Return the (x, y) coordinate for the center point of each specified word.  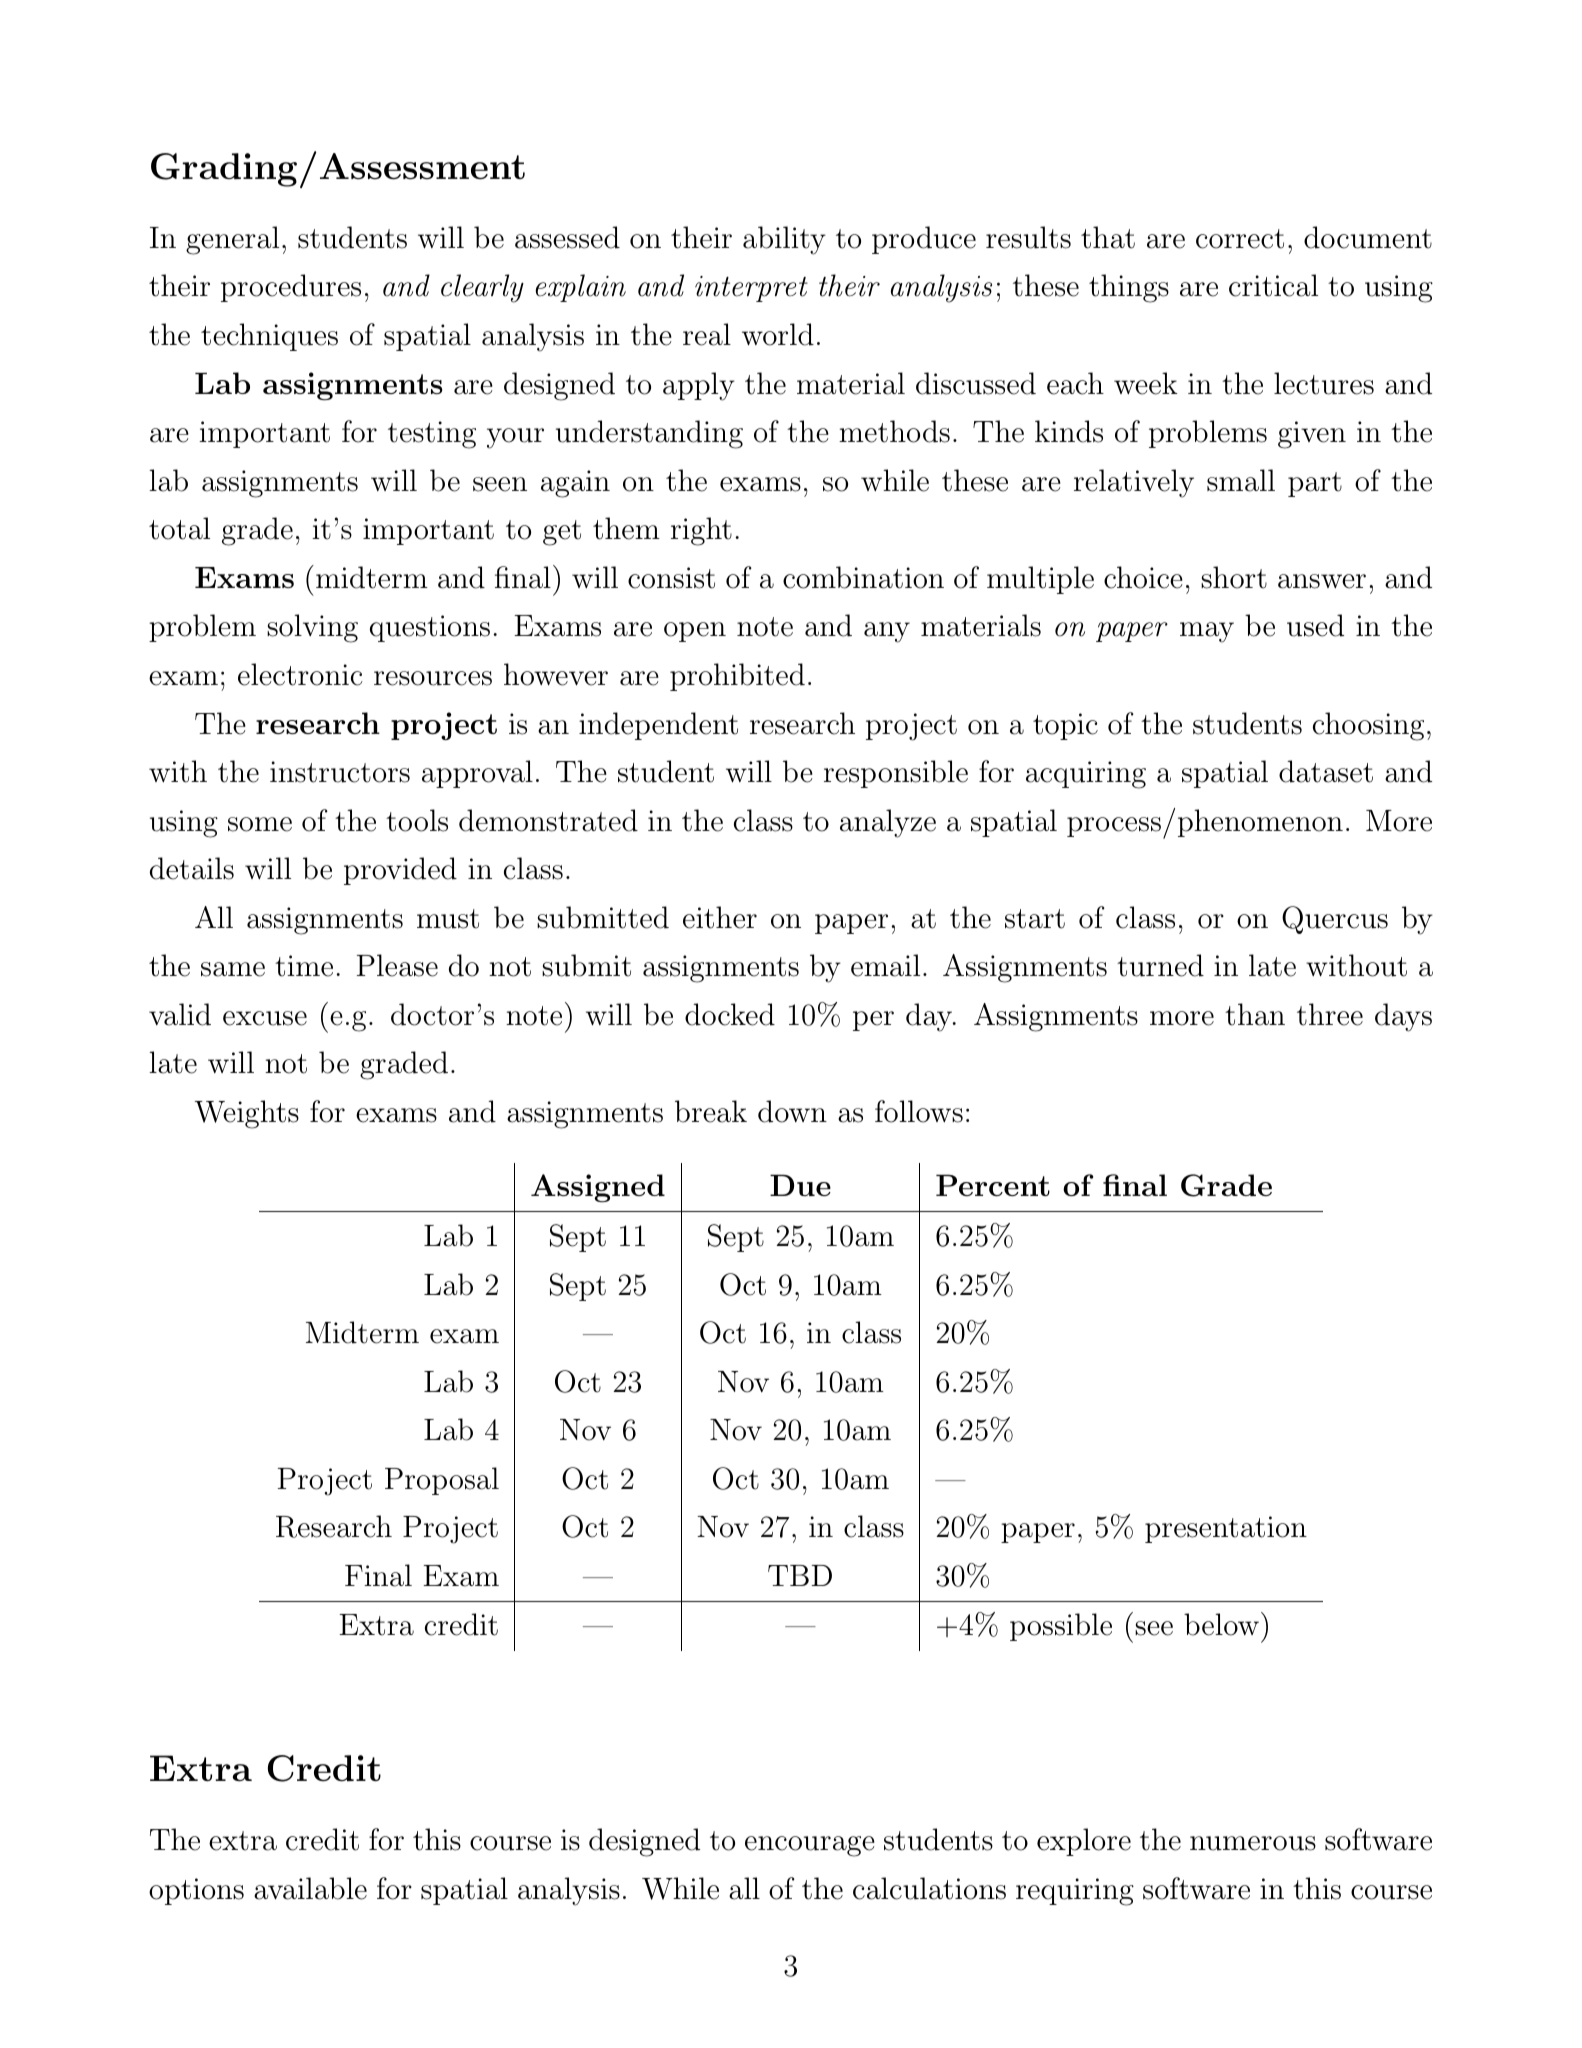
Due (800, 1185)
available (310, 1888)
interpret (751, 289)
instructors (340, 772)
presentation (1226, 1529)
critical (1273, 285)
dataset (1326, 771)
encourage (810, 1846)
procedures (291, 288)
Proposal (442, 1481)
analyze (888, 823)
